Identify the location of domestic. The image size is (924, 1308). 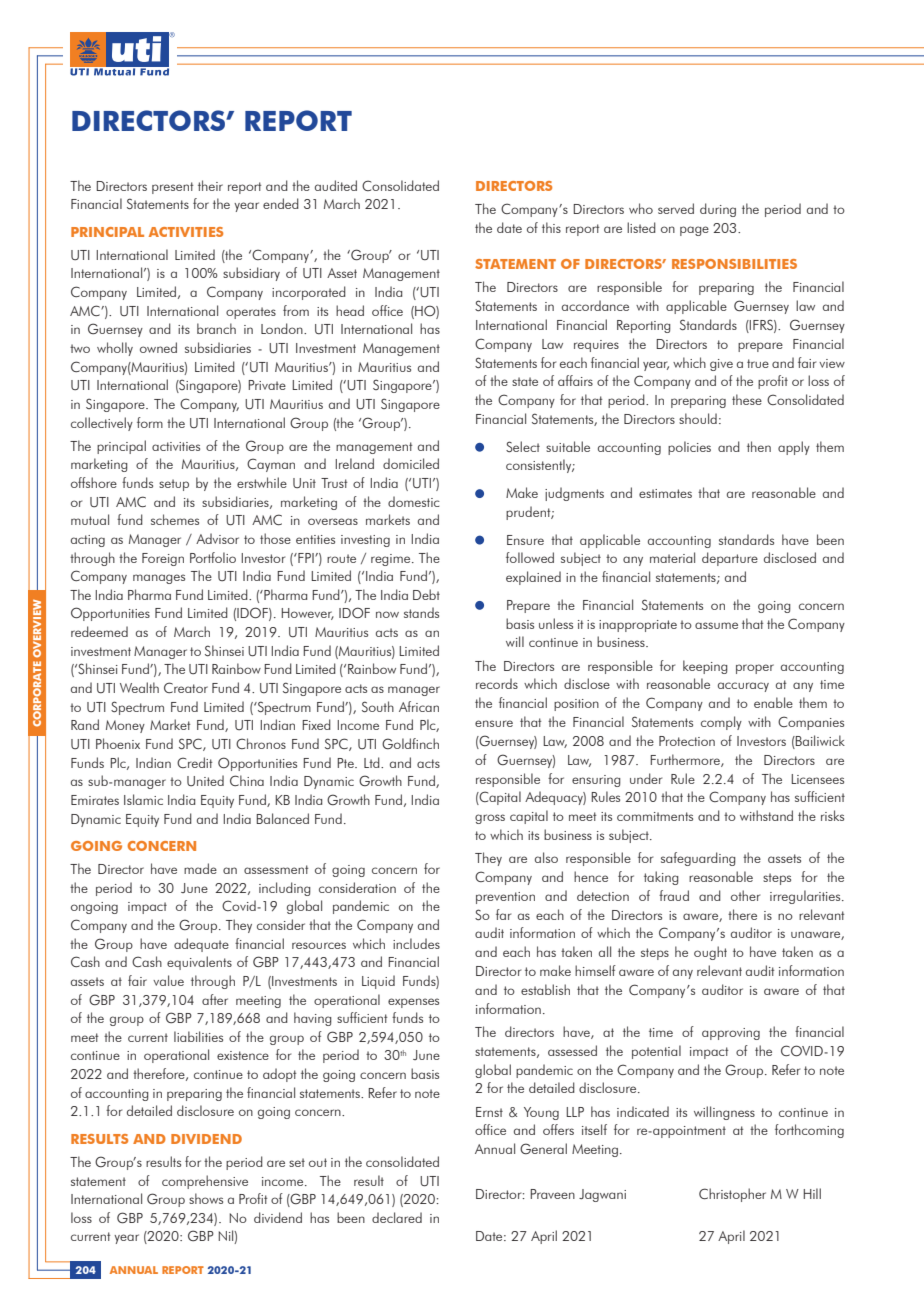
(414, 501).
